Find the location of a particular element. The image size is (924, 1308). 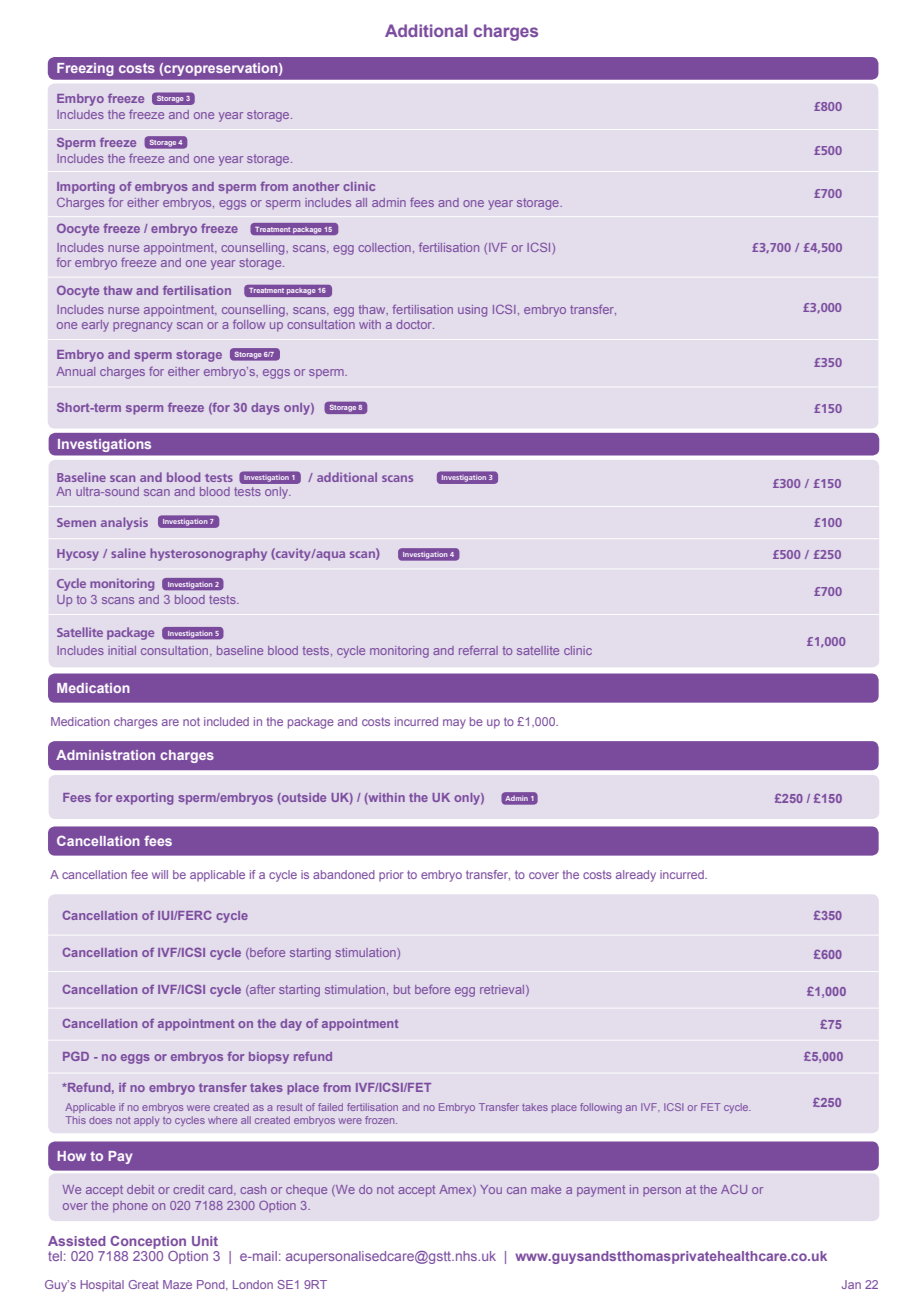

doctor is located at coordinates (415, 324).
